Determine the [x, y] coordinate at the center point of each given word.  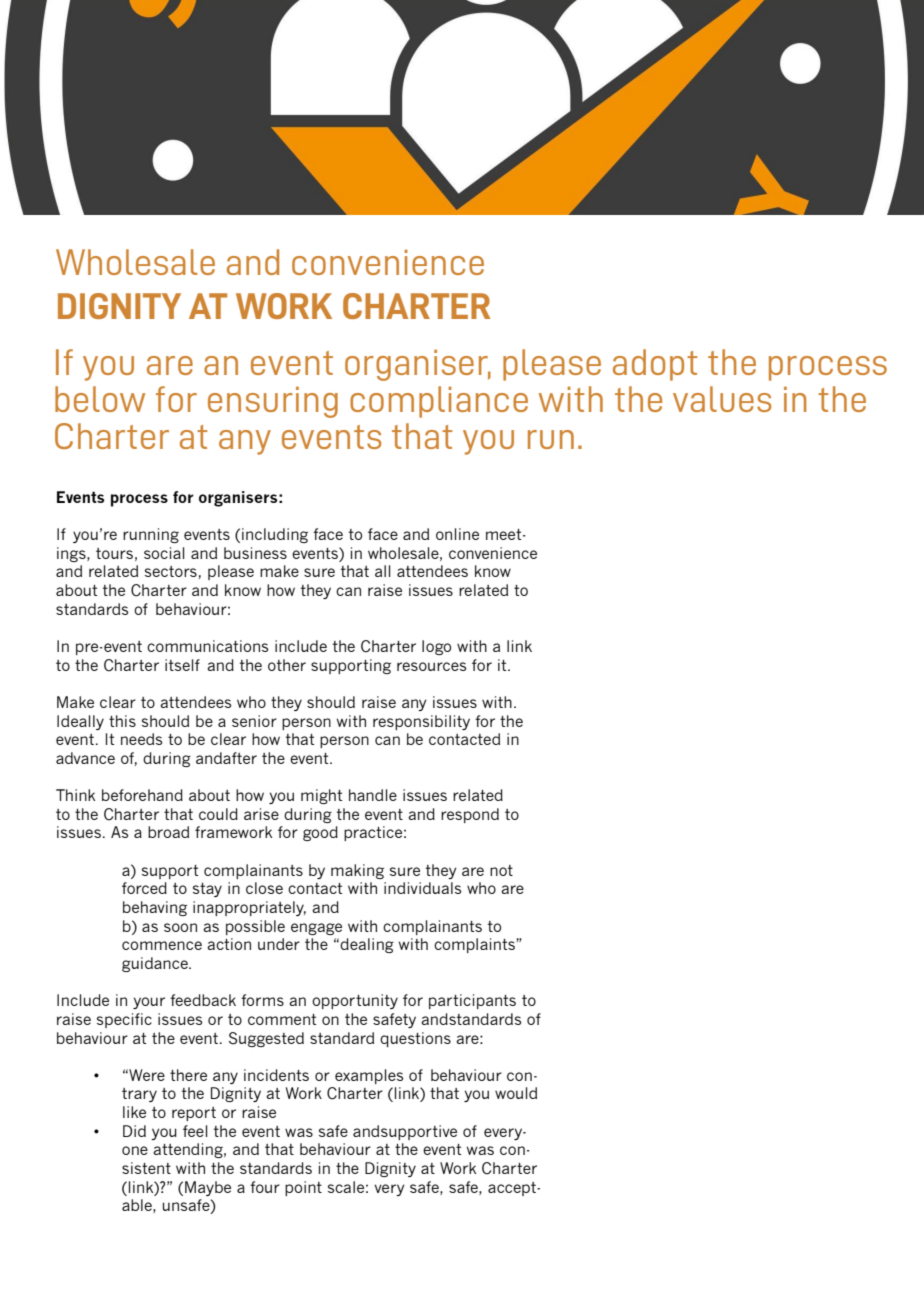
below [100, 399]
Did [134, 1131]
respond [470, 815]
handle [373, 795]
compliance [439, 402]
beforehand [142, 795]
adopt [655, 365]
